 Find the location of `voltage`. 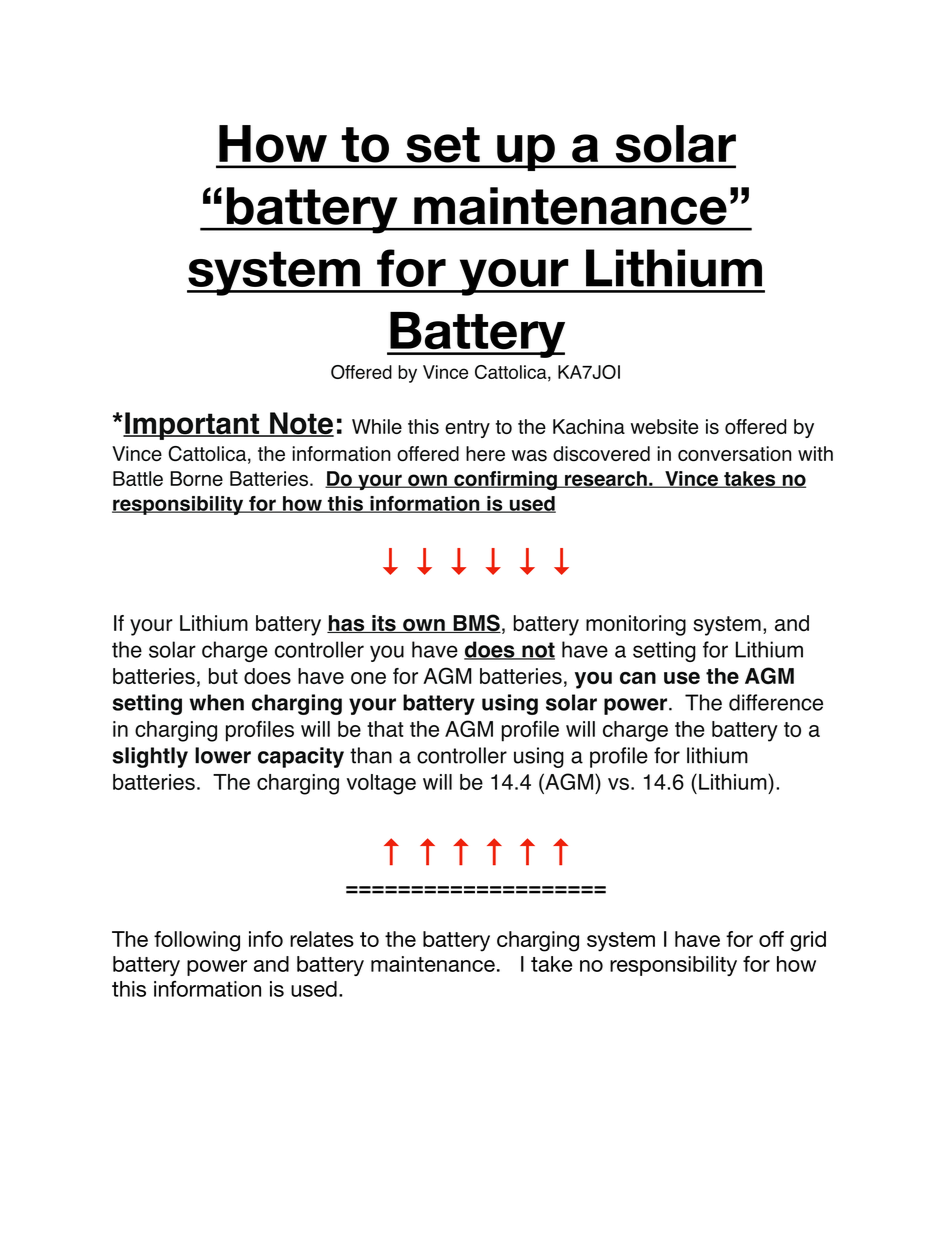

voltage is located at coordinates (381, 784).
